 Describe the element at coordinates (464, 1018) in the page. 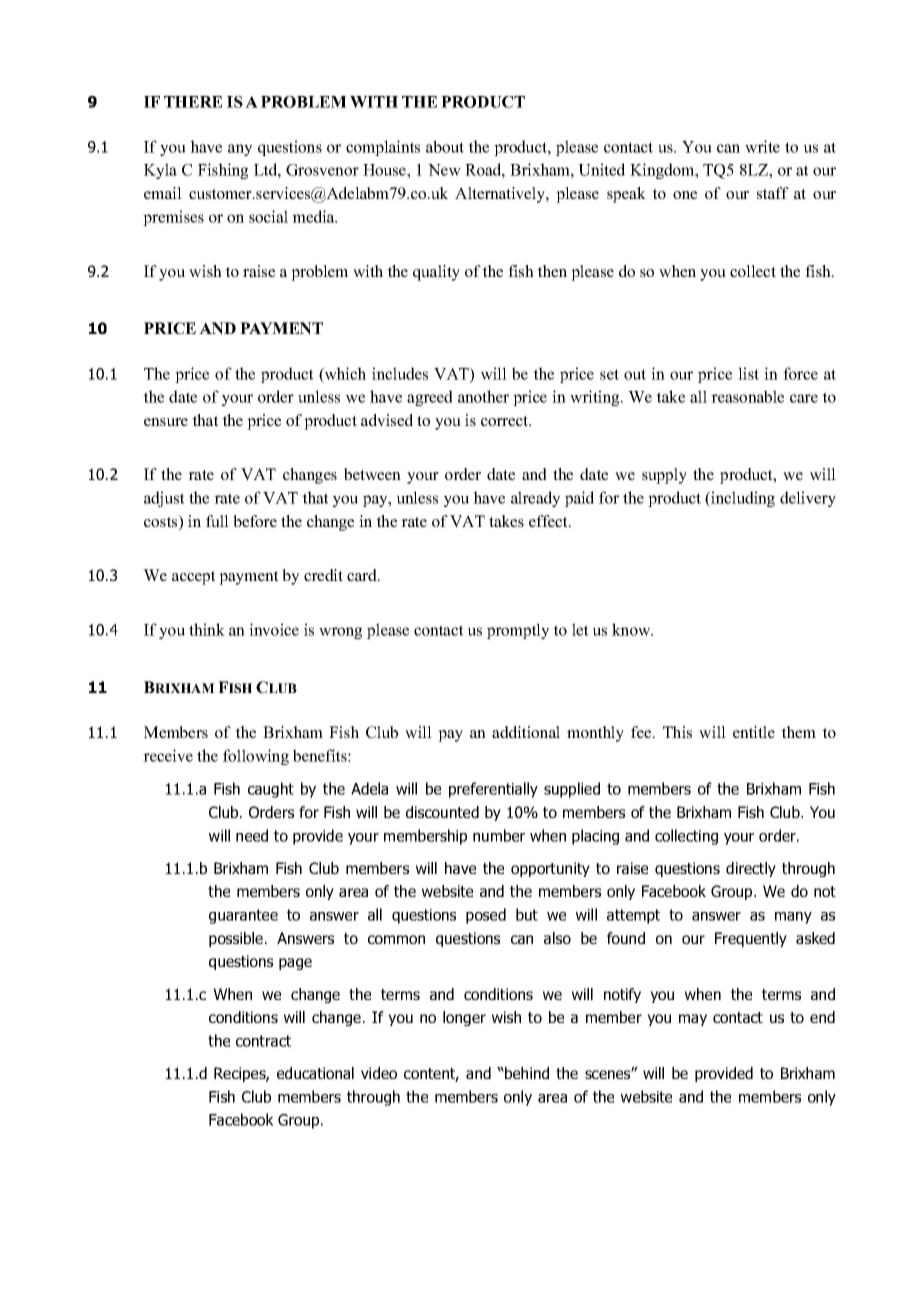

I see `longer` at that location.
